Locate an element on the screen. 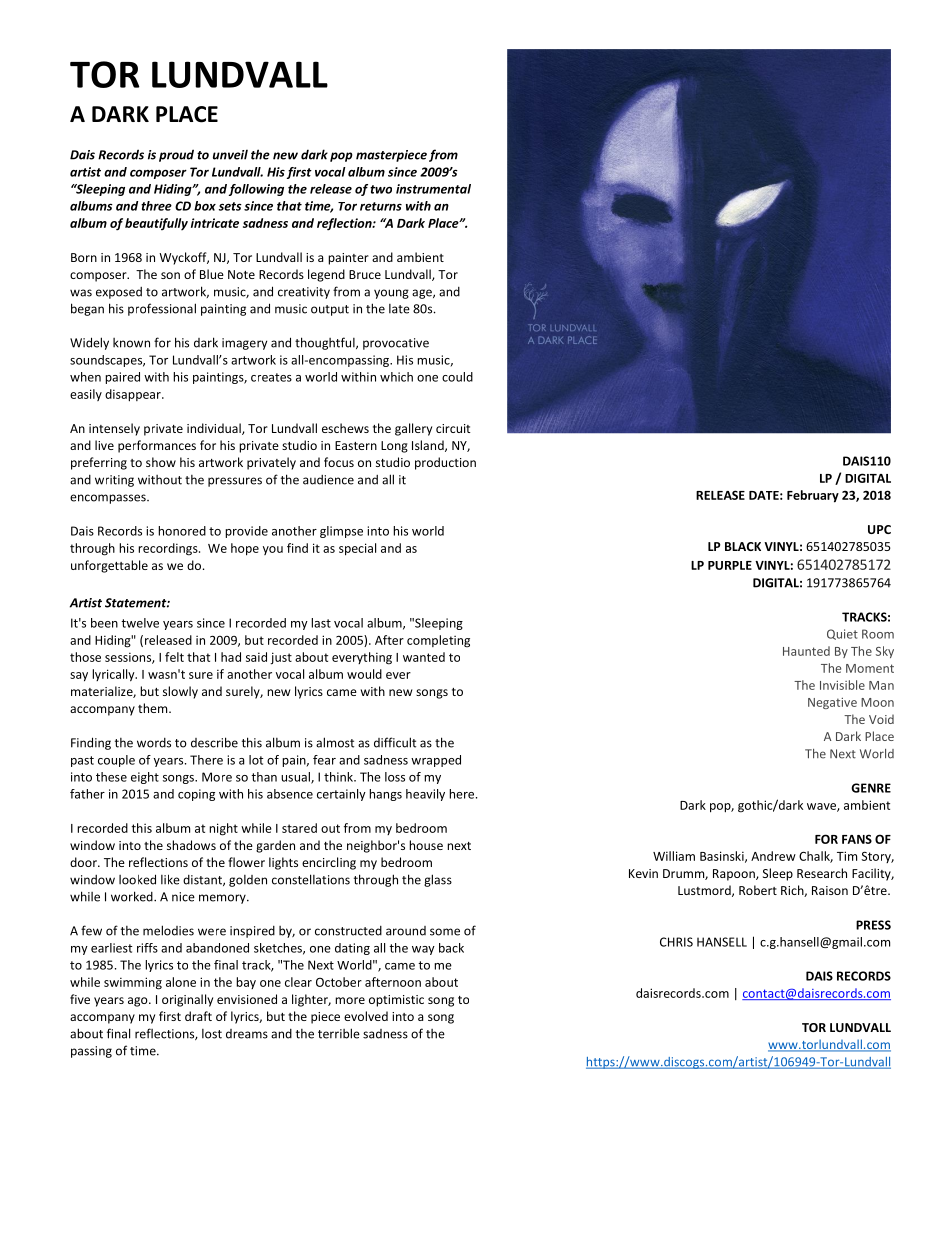 The height and width of the screenshot is (1233, 952). originally is located at coordinates (187, 1000).
